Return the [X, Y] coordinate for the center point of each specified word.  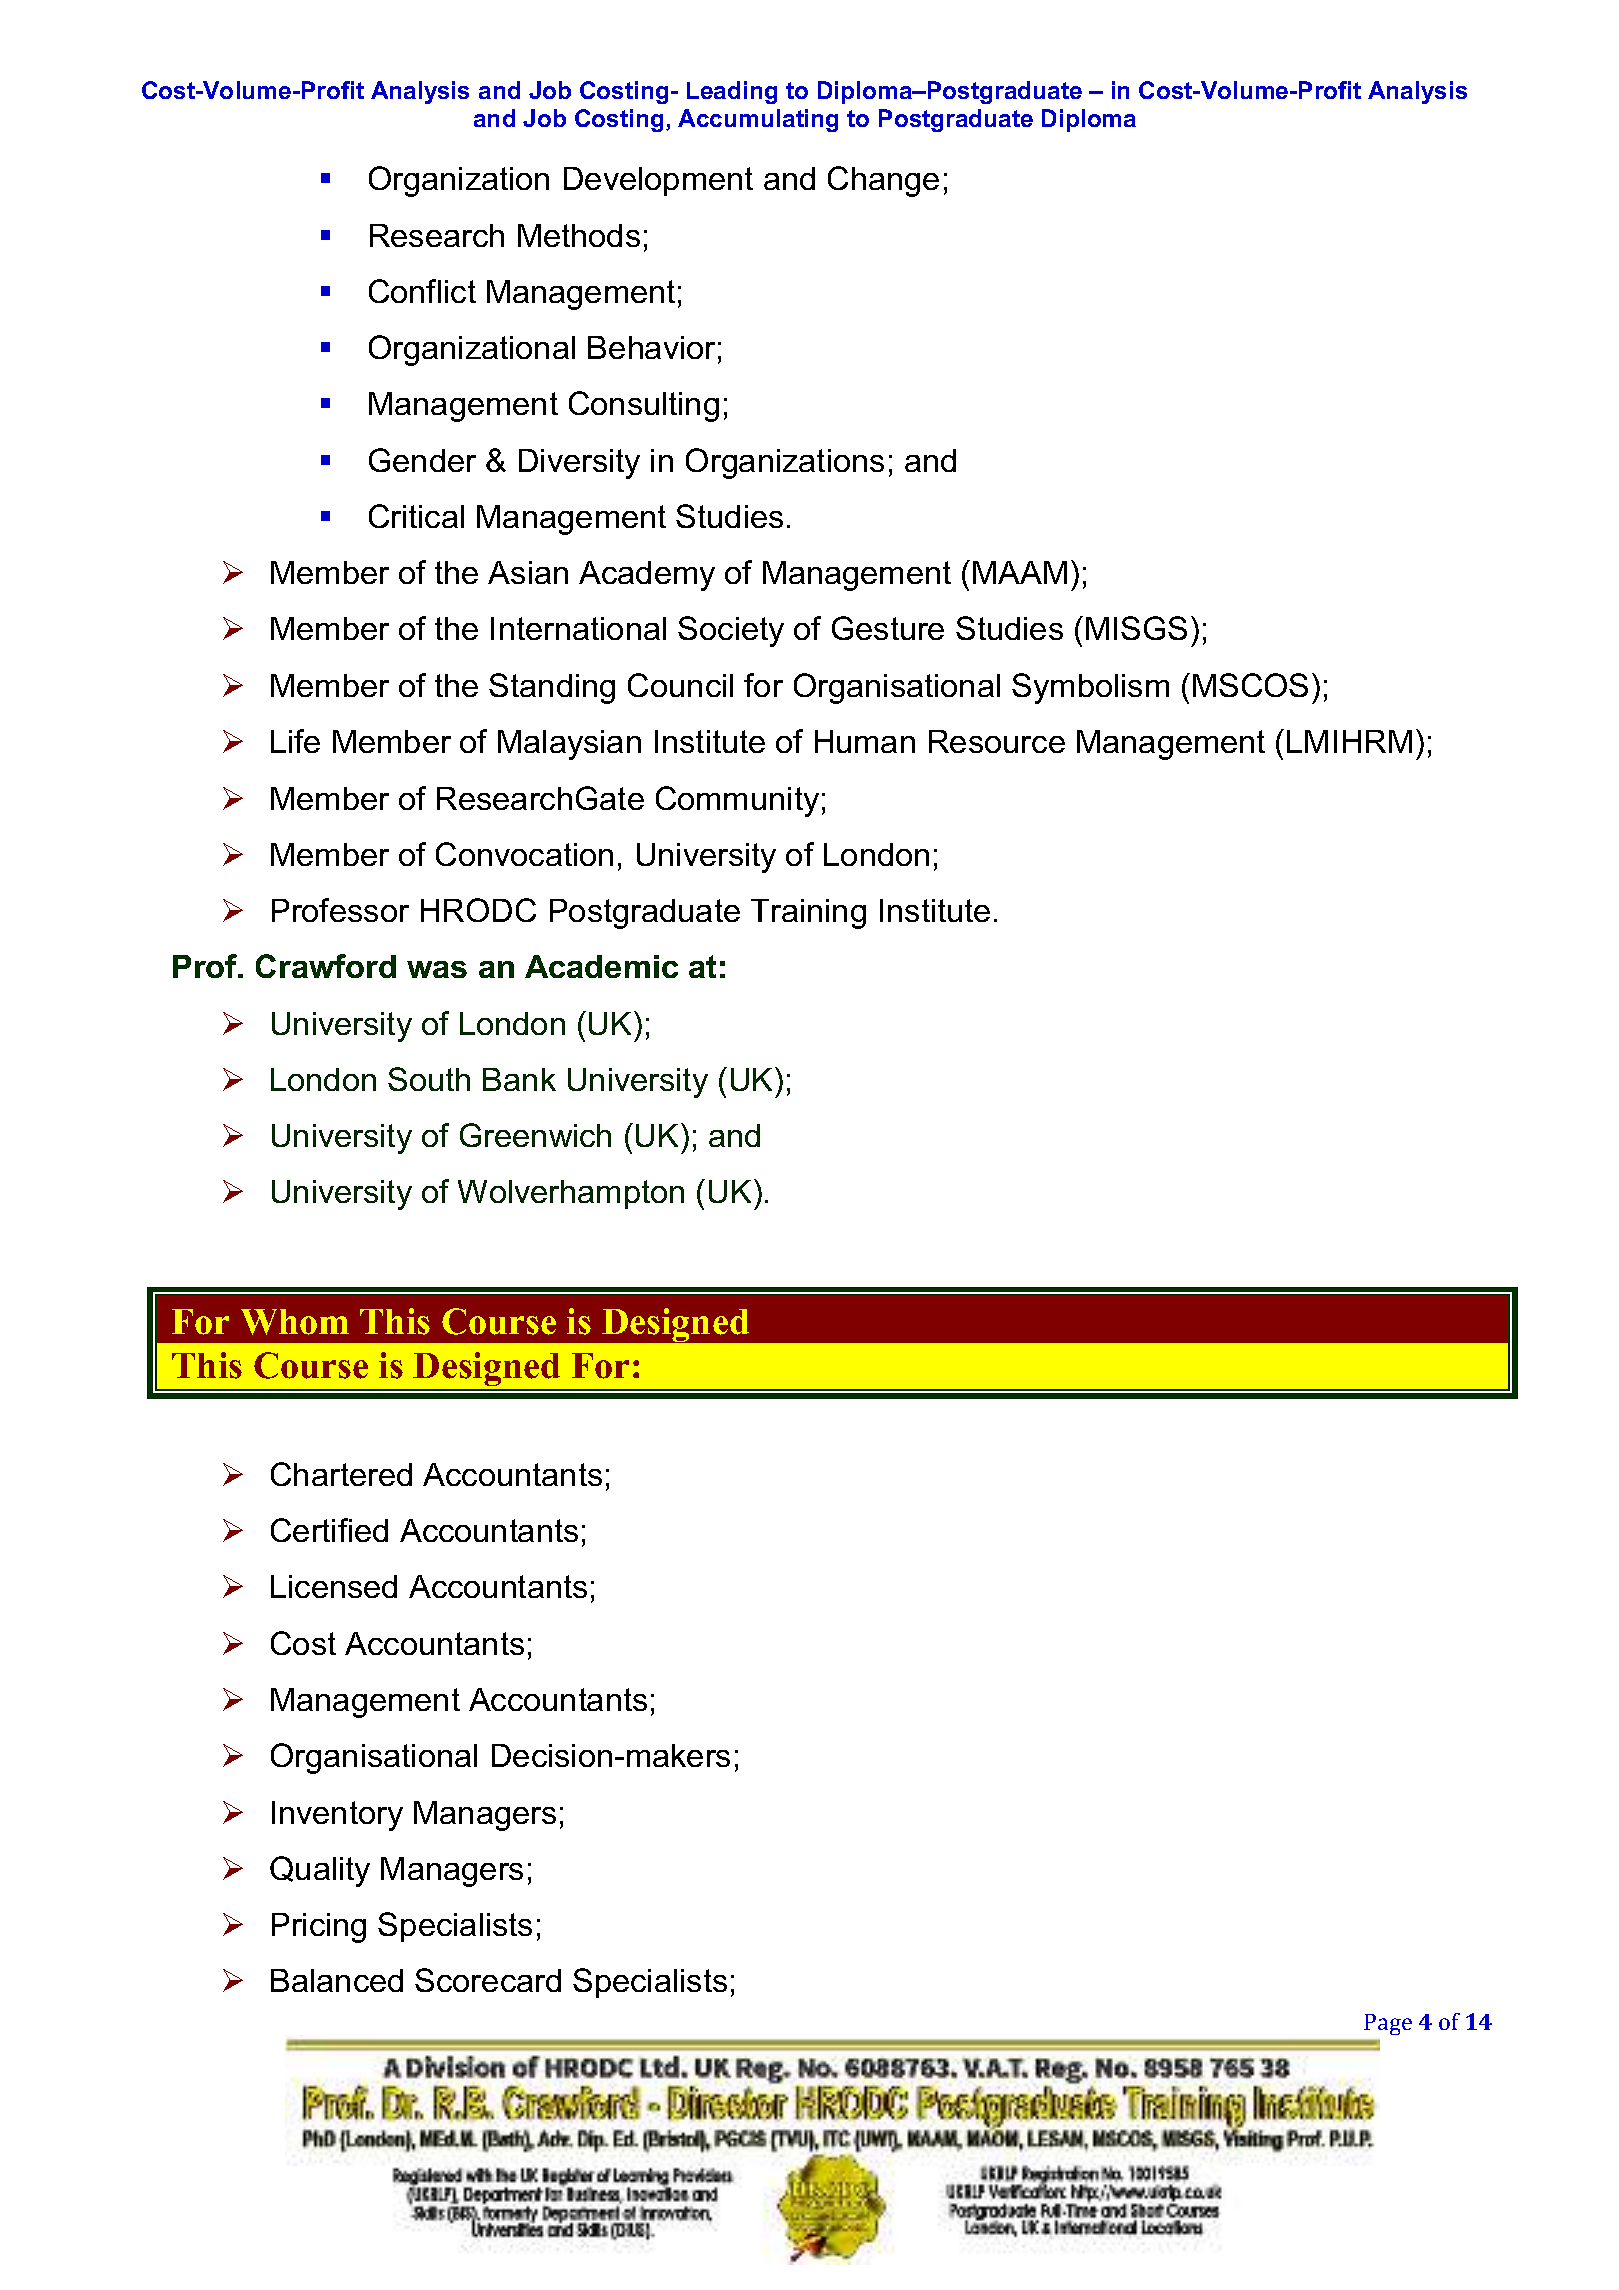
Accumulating [758, 120]
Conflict [422, 291]
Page [1388, 2024]
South [429, 1079]
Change [883, 181]
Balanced [337, 1980]
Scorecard [488, 1980]
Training [808, 914]
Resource [997, 741]
